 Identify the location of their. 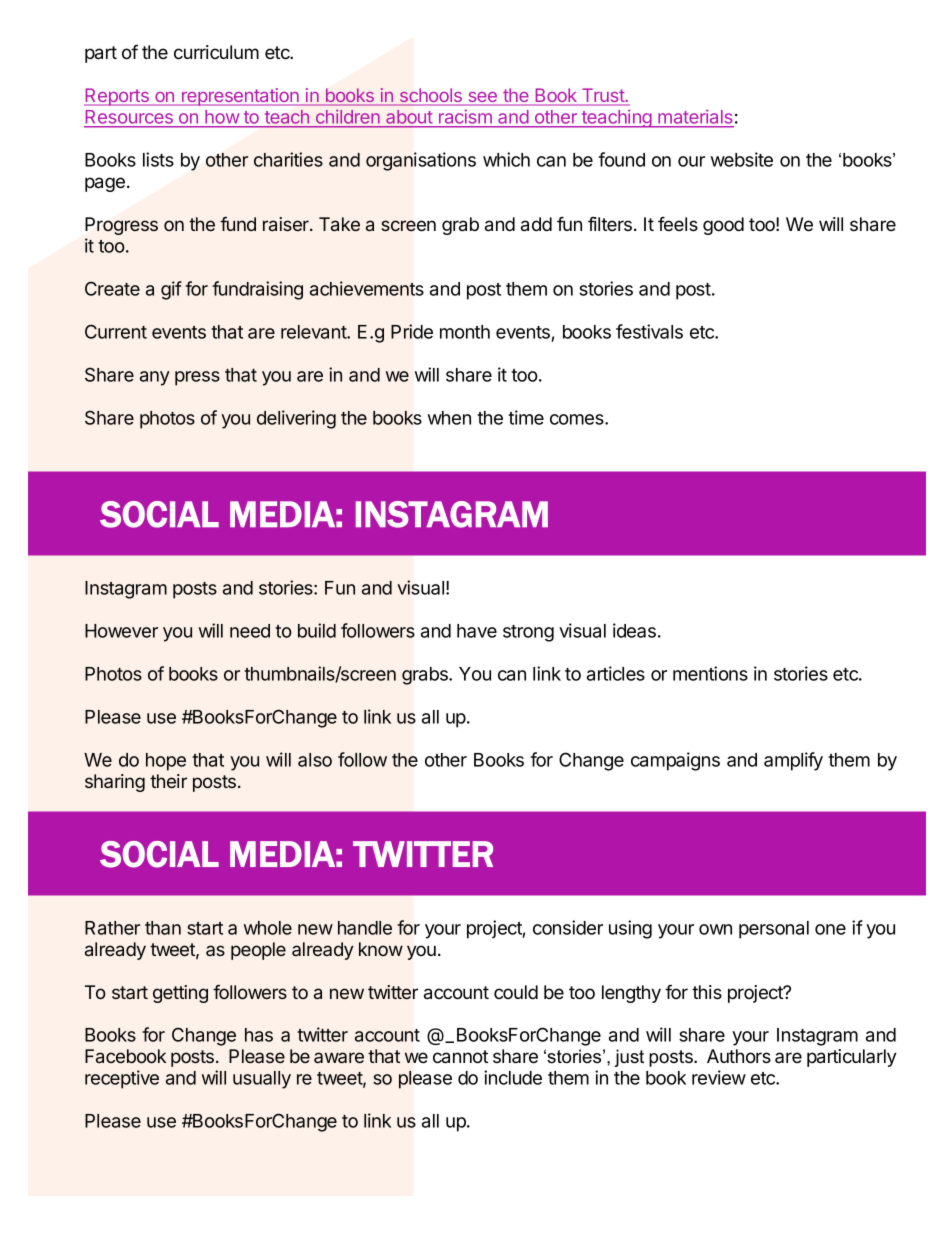
(168, 781).
